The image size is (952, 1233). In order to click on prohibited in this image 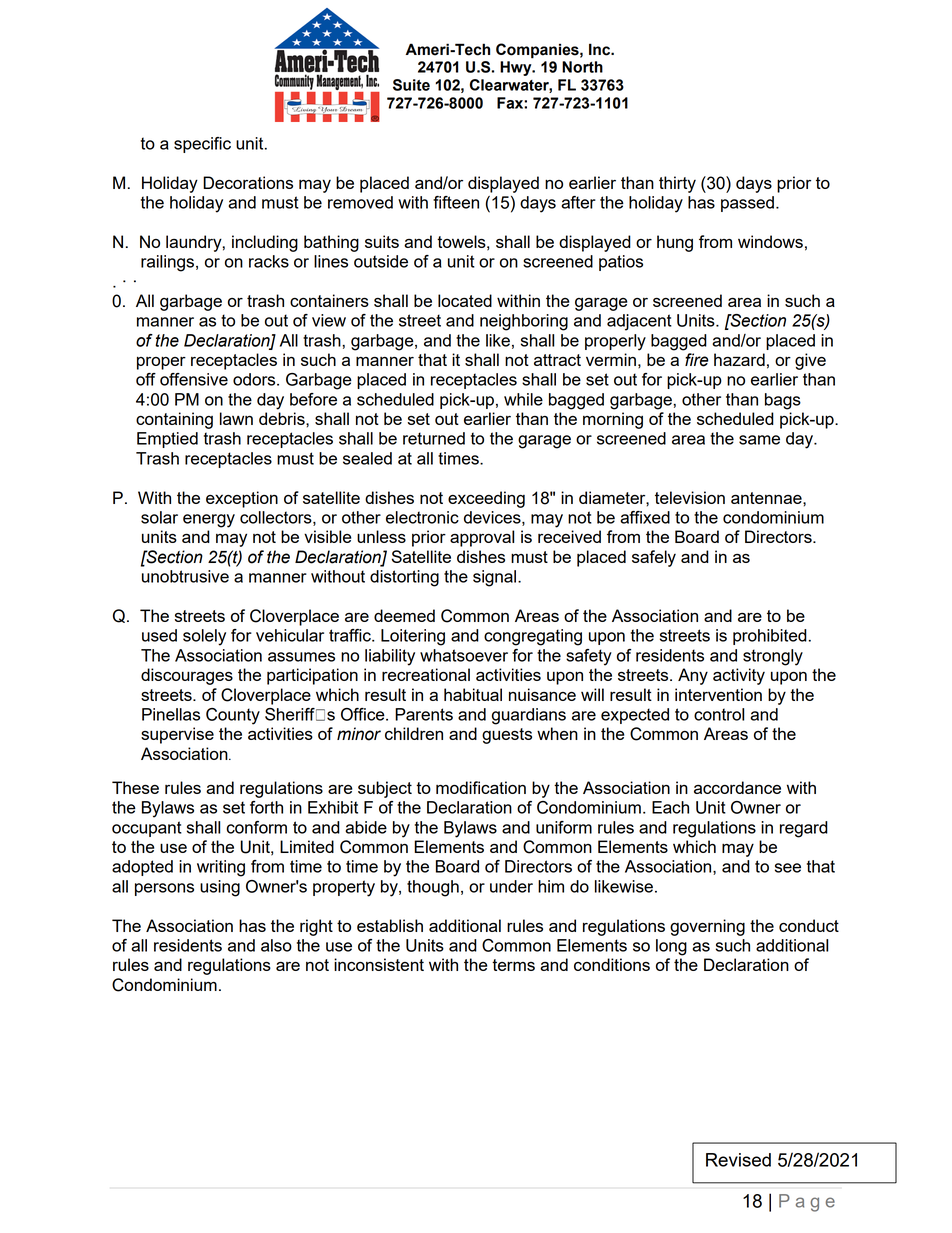, I will do `click(770, 637)`.
